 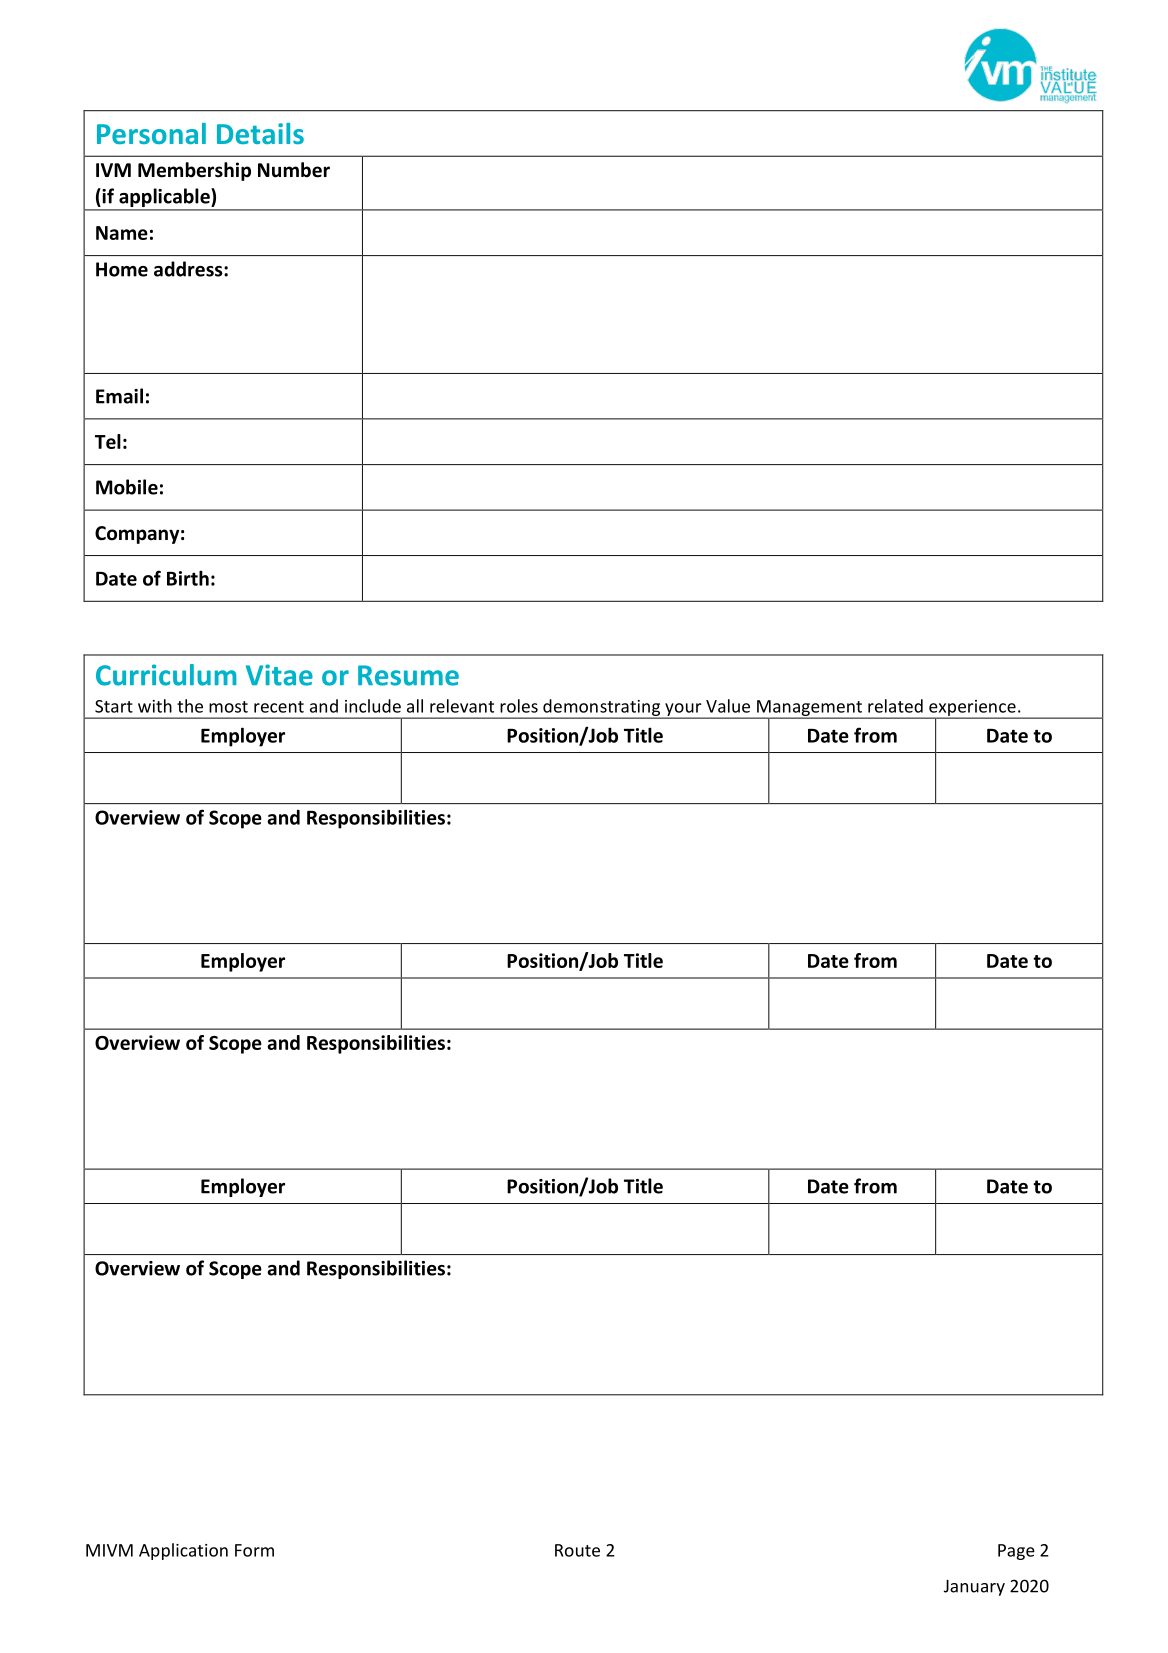 I want to click on Value, so click(x=728, y=706).
